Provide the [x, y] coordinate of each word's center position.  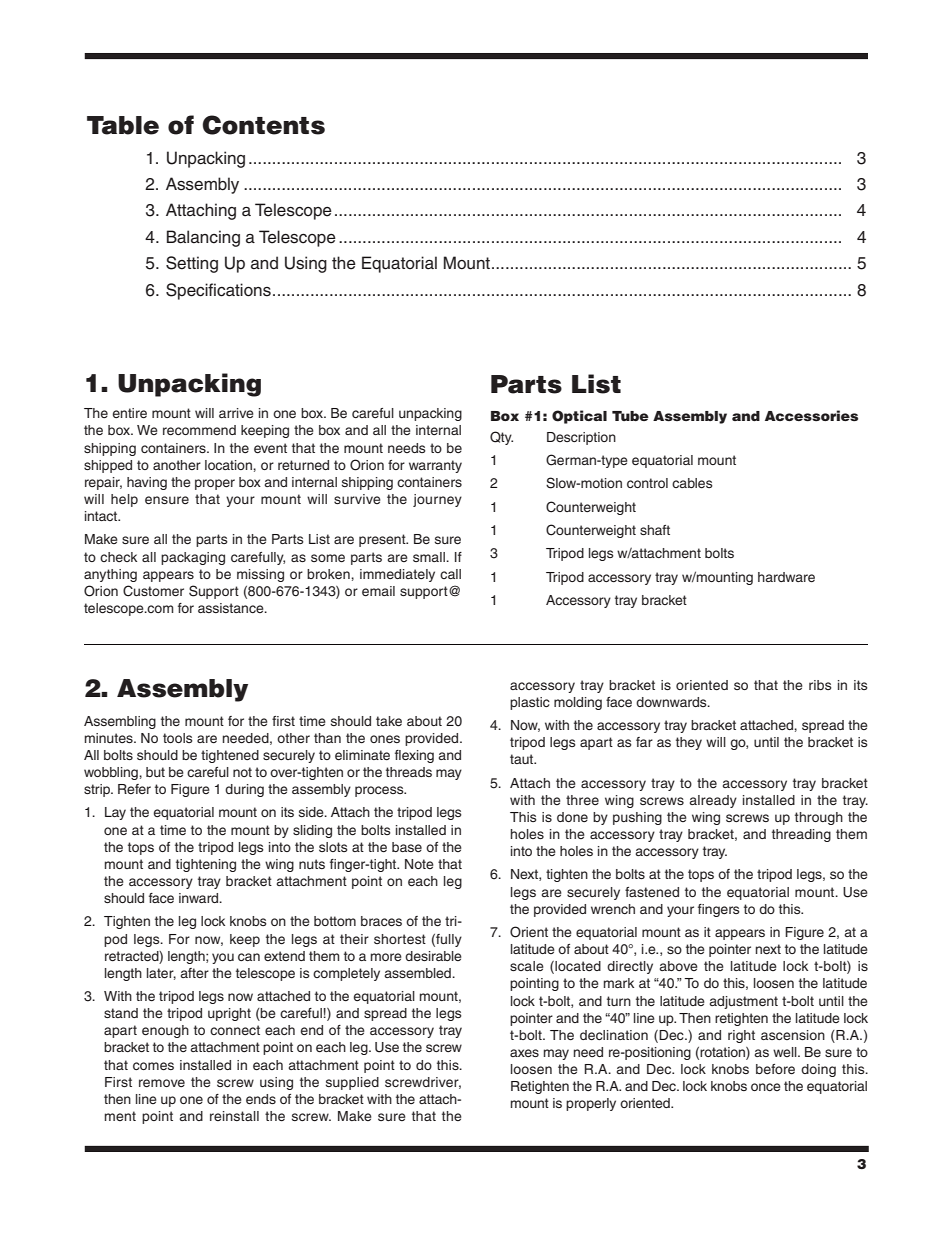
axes [524, 1053]
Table [123, 125]
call [450, 574]
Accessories [811, 415]
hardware [786, 577]
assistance [232, 608]
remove [162, 1083]
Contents [263, 125]
